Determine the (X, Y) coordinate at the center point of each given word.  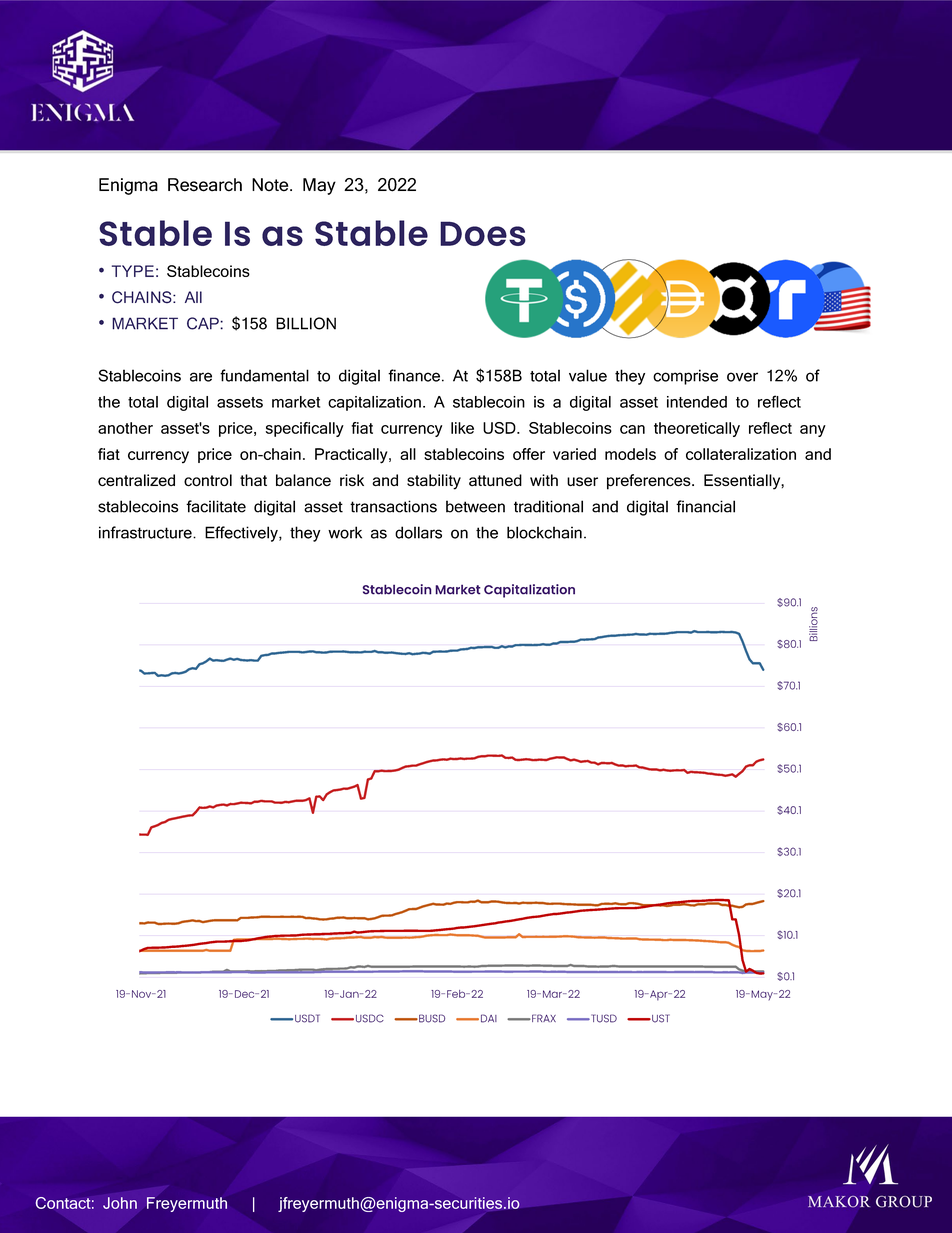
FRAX (543, 1018)
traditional (548, 506)
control (208, 480)
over (742, 377)
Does (483, 233)
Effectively (242, 534)
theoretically (697, 429)
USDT (307, 1018)
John (120, 1203)
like (462, 428)
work (345, 532)
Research (205, 185)
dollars (418, 532)
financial (705, 506)
